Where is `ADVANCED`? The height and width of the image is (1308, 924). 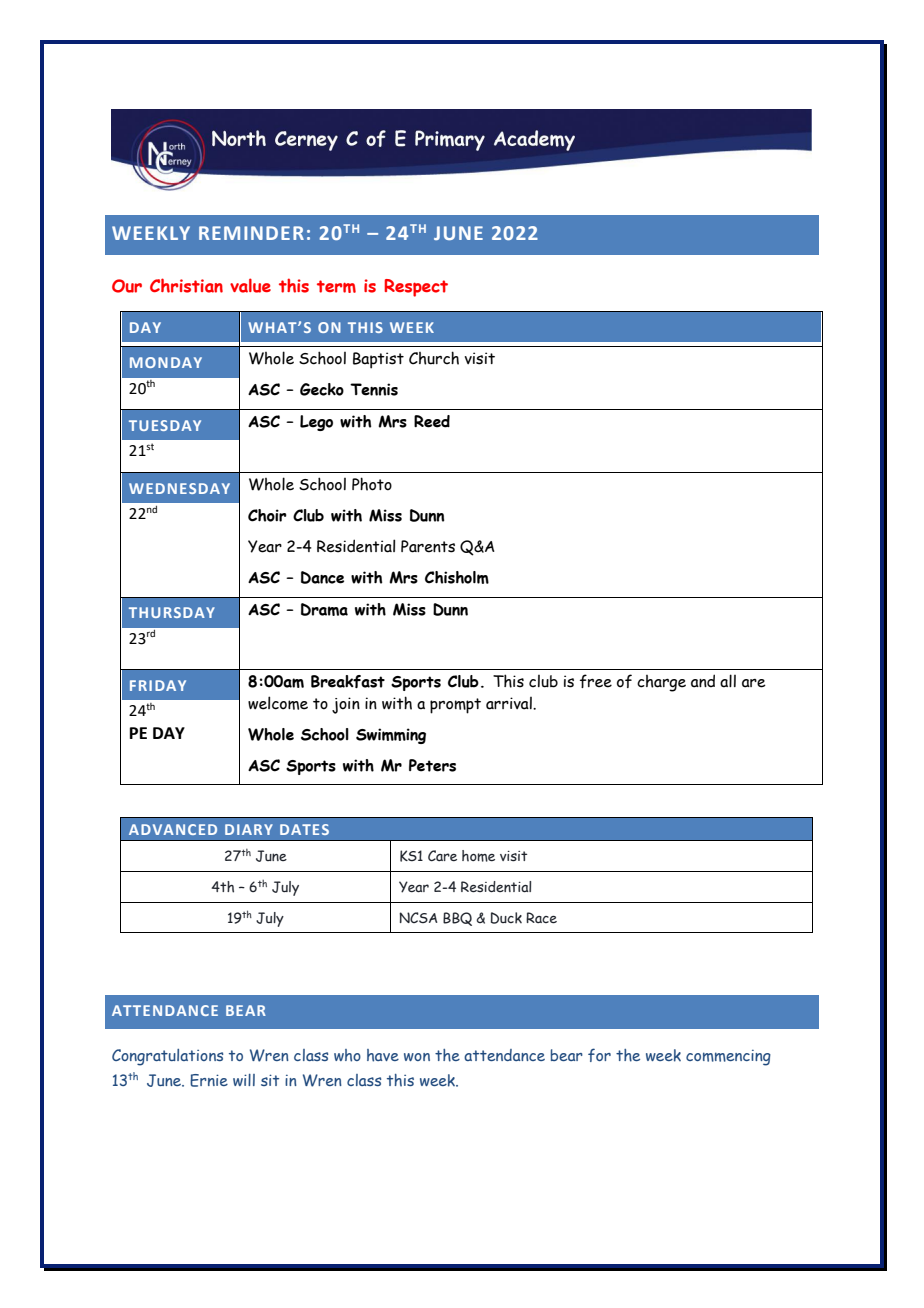
ADVANCED is located at coordinates (173, 829).
